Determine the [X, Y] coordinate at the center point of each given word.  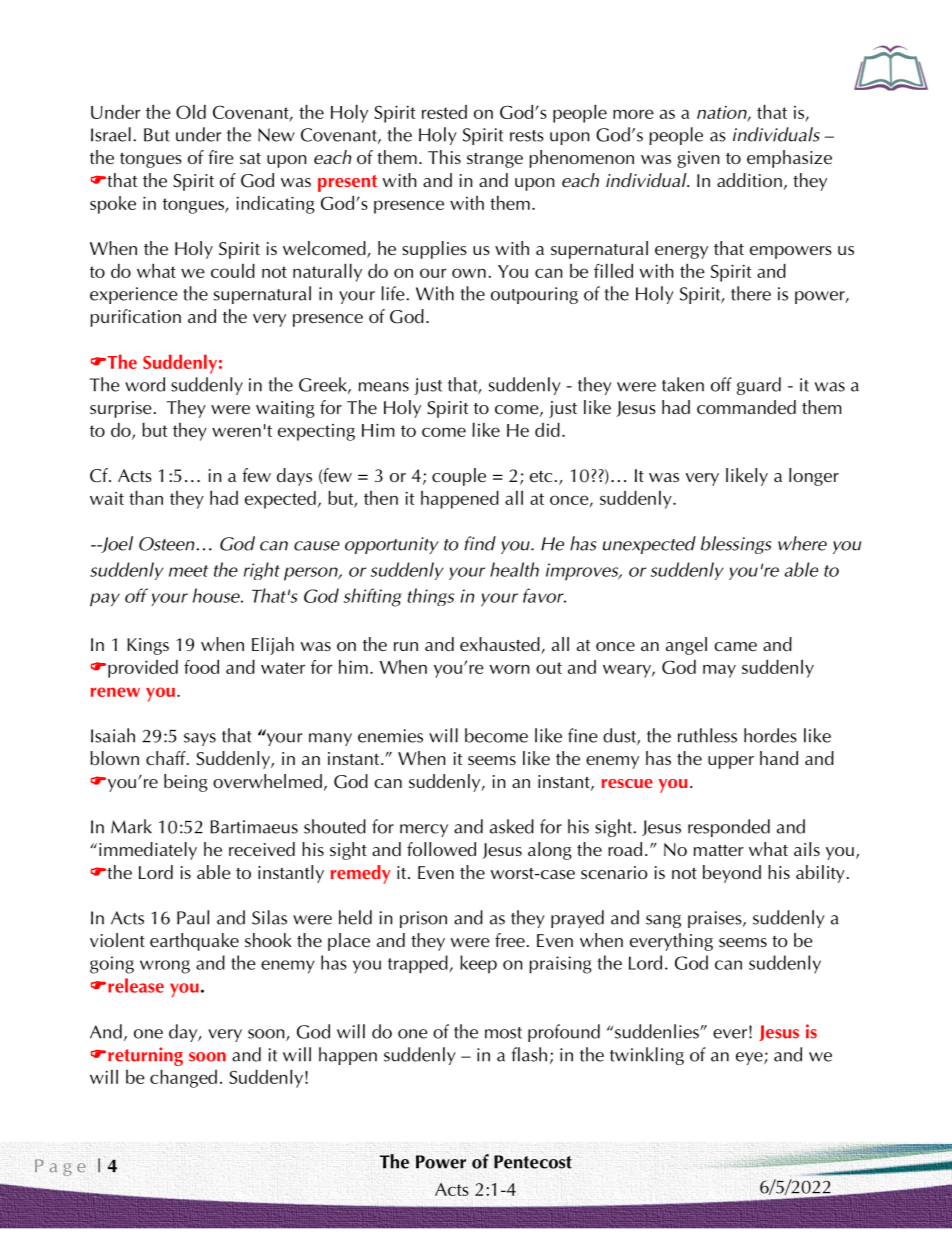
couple [459, 477]
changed [183, 1079]
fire [221, 157]
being [186, 783]
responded [729, 828]
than [146, 498]
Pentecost [533, 1162]
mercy [424, 830]
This [444, 157]
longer [814, 477]
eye [750, 1058]
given [698, 159]
